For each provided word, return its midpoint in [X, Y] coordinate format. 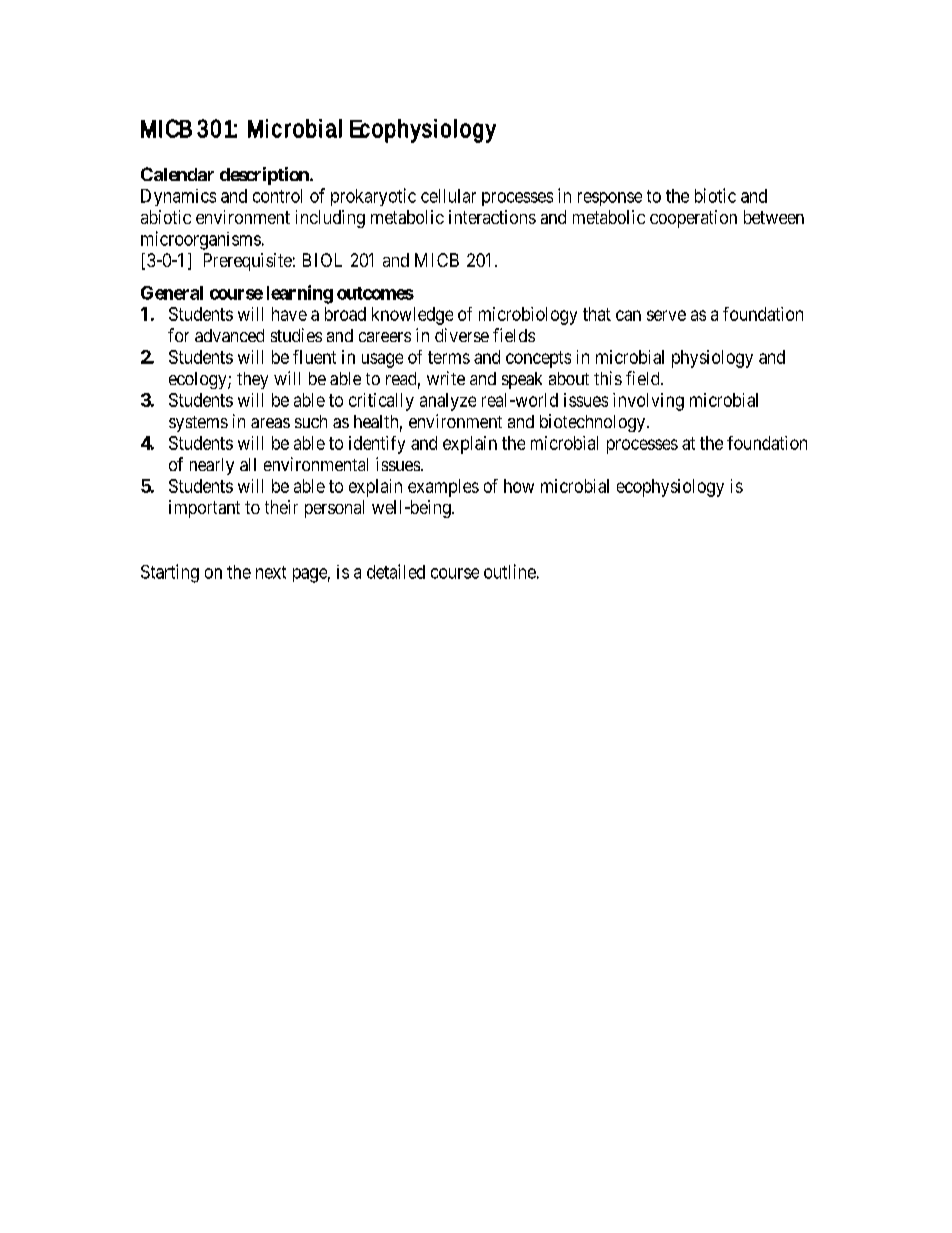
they [252, 380]
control [277, 196]
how [519, 486]
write [446, 378]
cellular [448, 196]
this [608, 378]
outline [510, 571]
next [271, 572]
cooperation [693, 219]
